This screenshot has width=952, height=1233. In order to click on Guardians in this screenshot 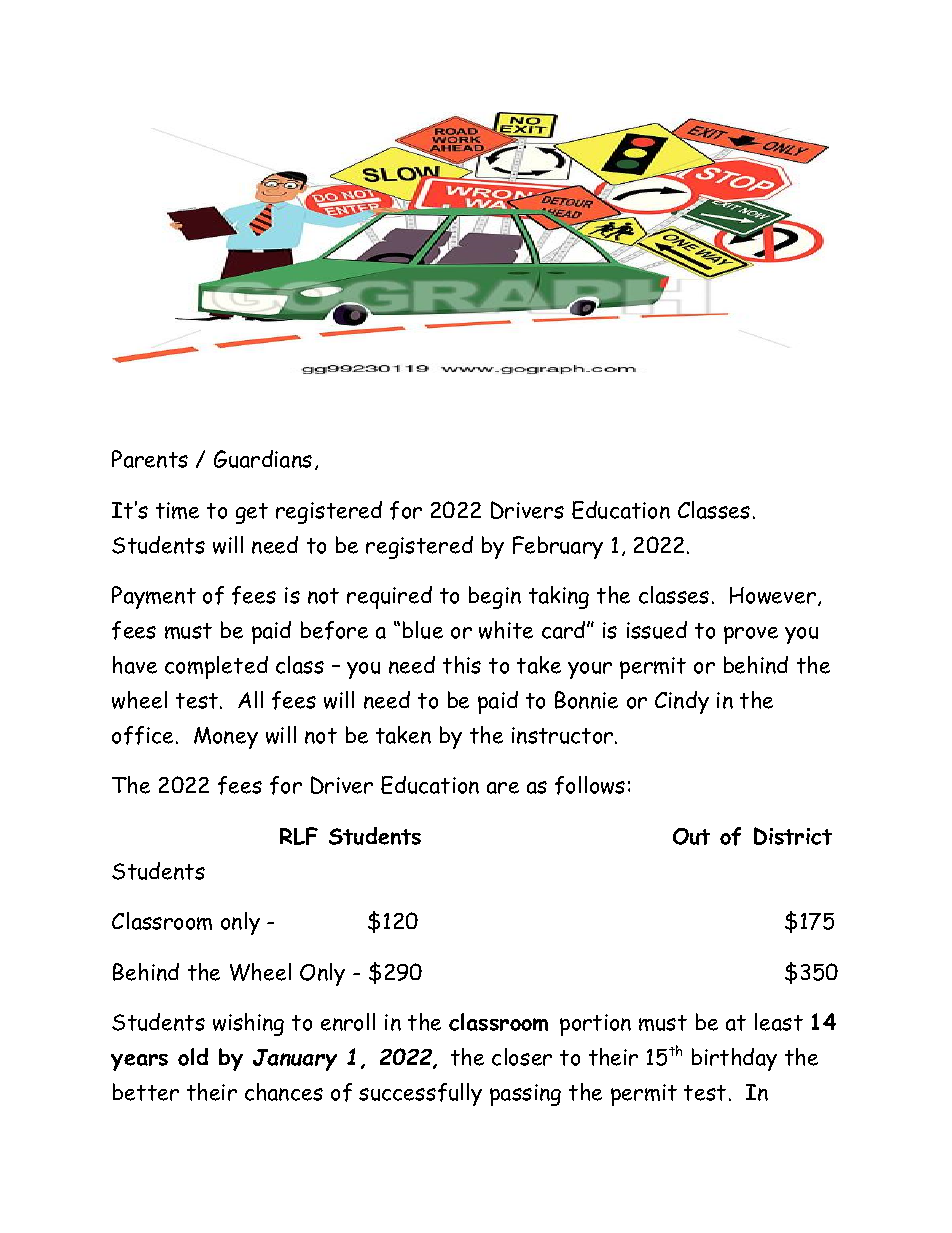, I will do `click(263, 459)`.
